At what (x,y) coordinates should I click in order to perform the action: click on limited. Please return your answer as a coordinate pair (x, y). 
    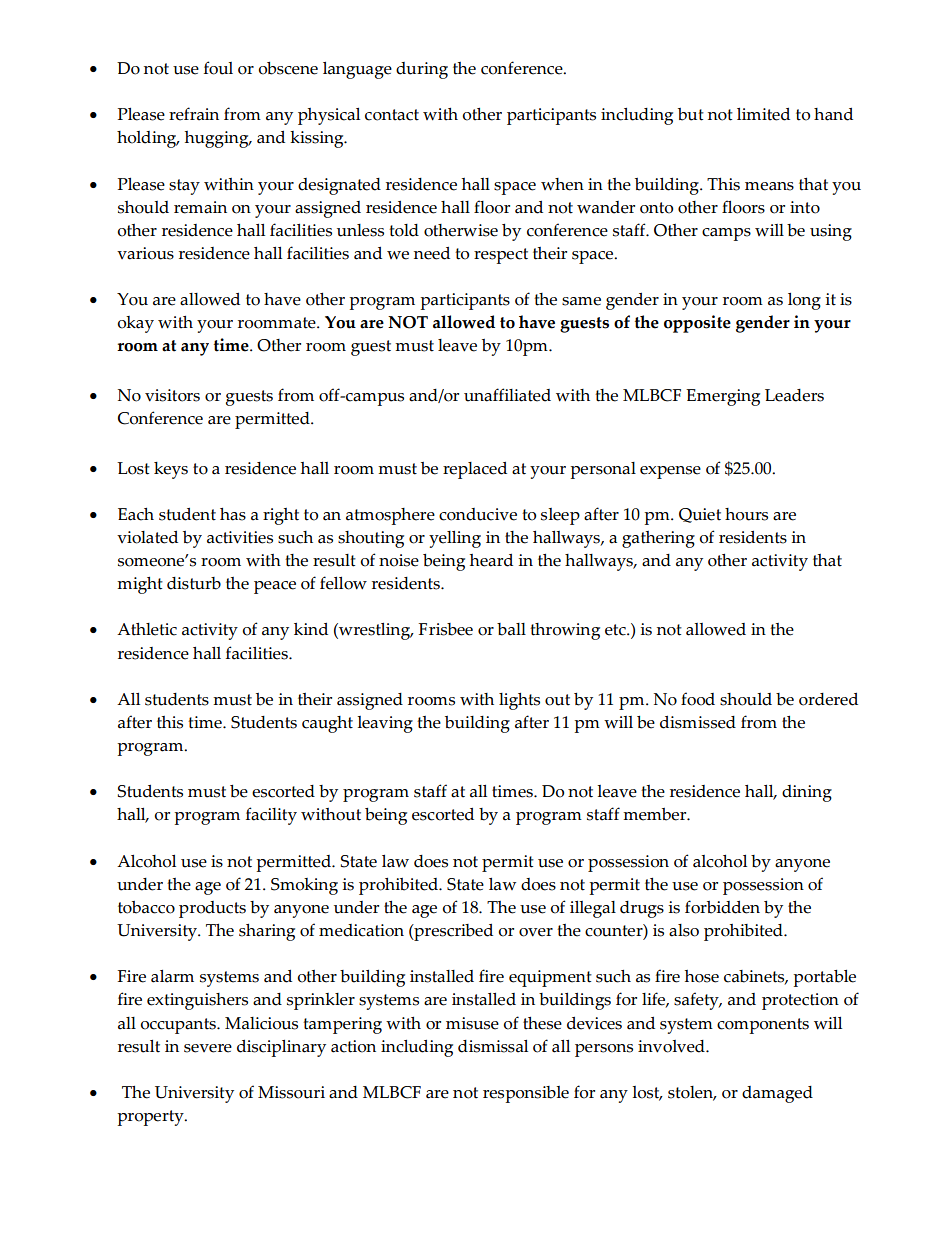
    Looking at the image, I should click on (763, 114).
